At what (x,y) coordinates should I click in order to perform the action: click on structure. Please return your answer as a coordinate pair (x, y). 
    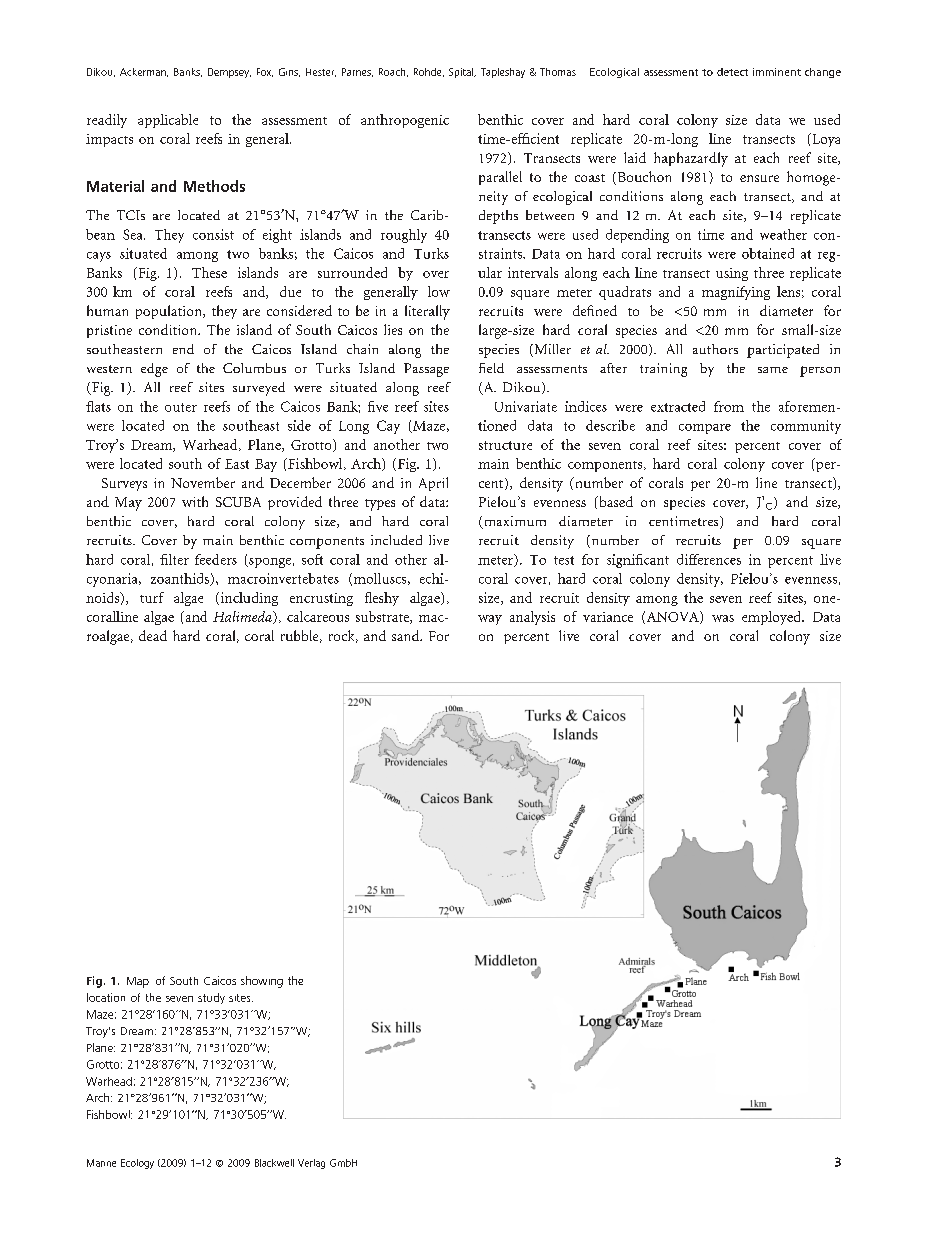
    Looking at the image, I should click on (505, 445).
